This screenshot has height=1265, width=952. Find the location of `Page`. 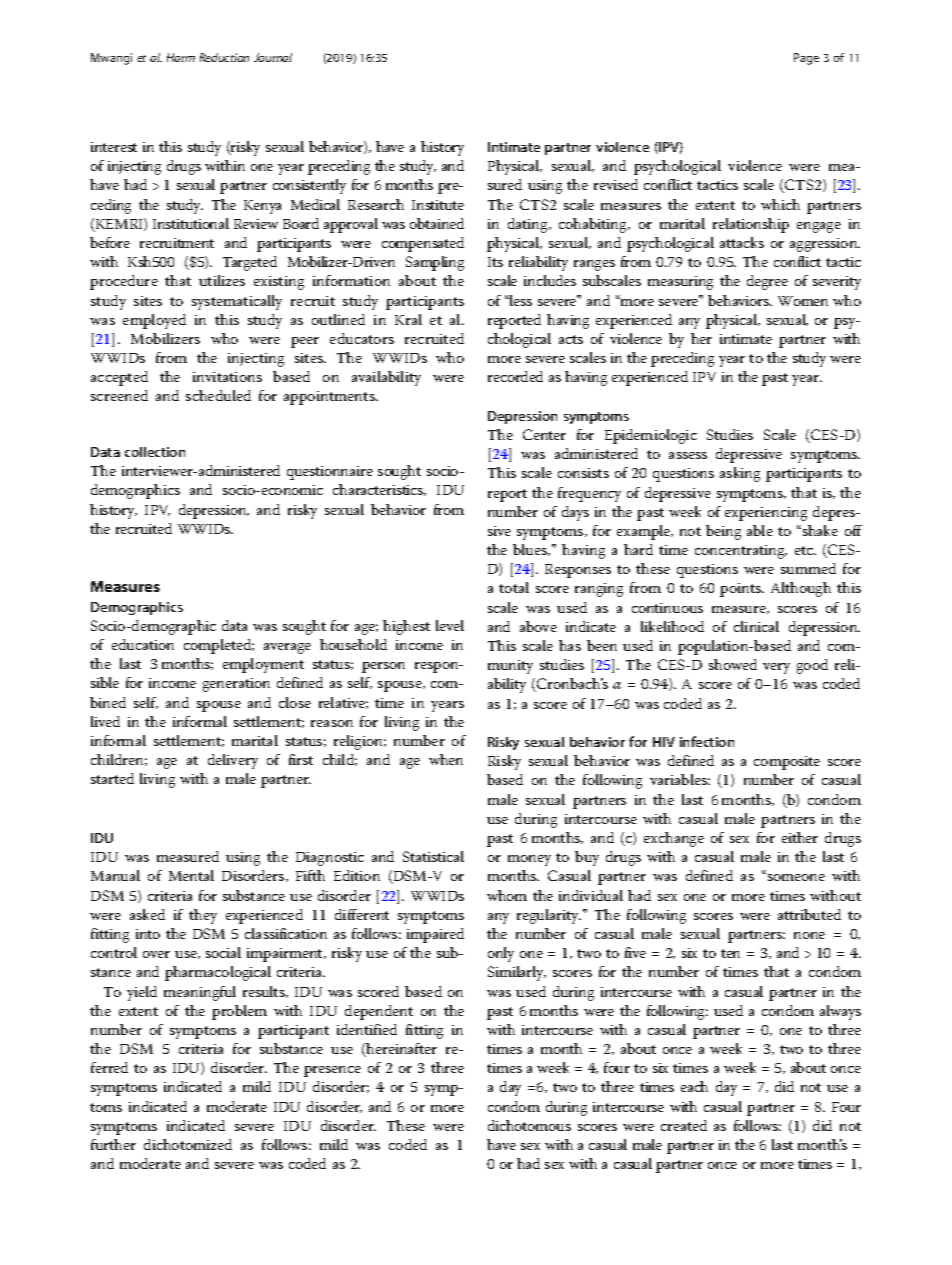

Page is located at coordinates (806, 59).
